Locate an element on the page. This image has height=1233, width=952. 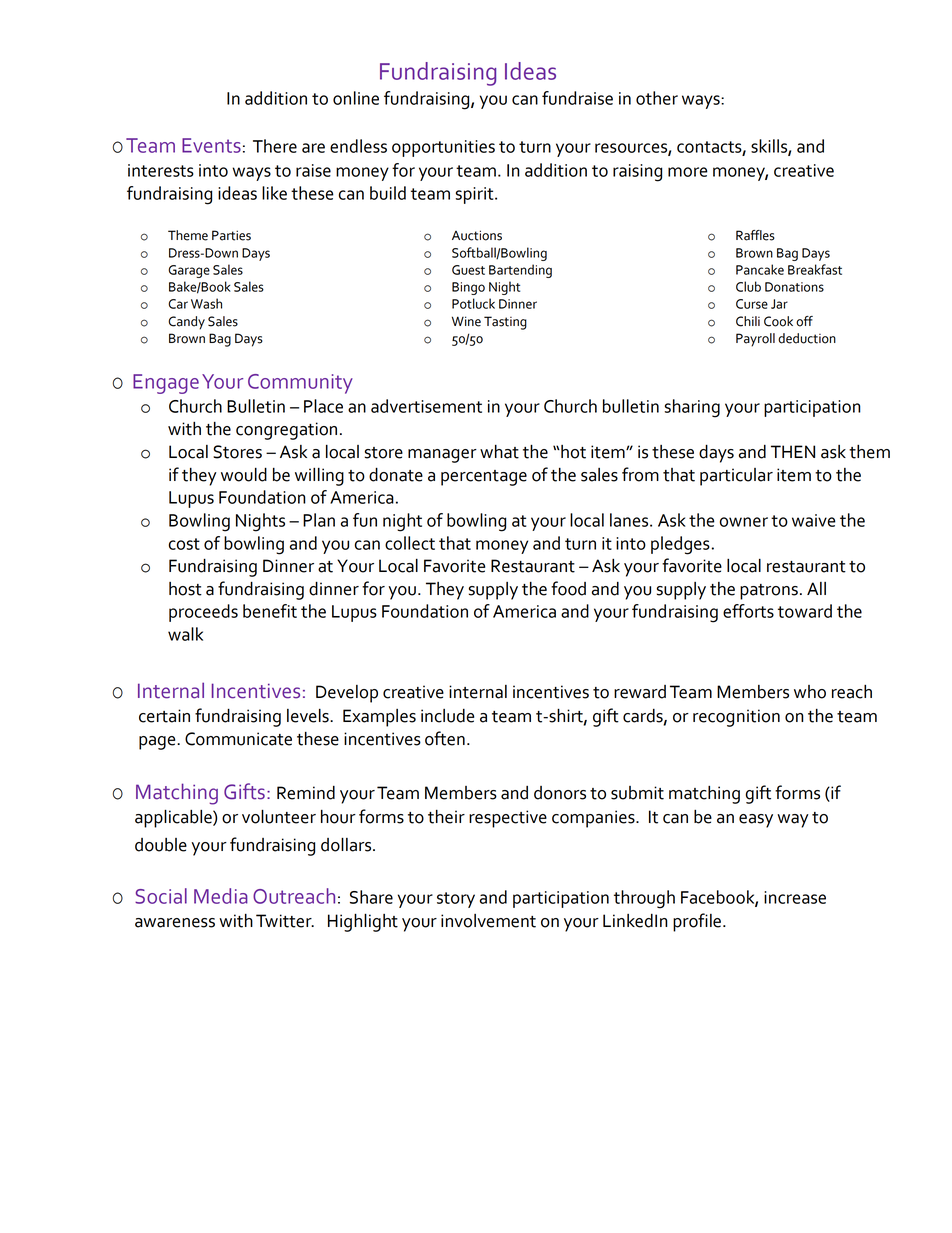
Events is located at coordinates (211, 145).
